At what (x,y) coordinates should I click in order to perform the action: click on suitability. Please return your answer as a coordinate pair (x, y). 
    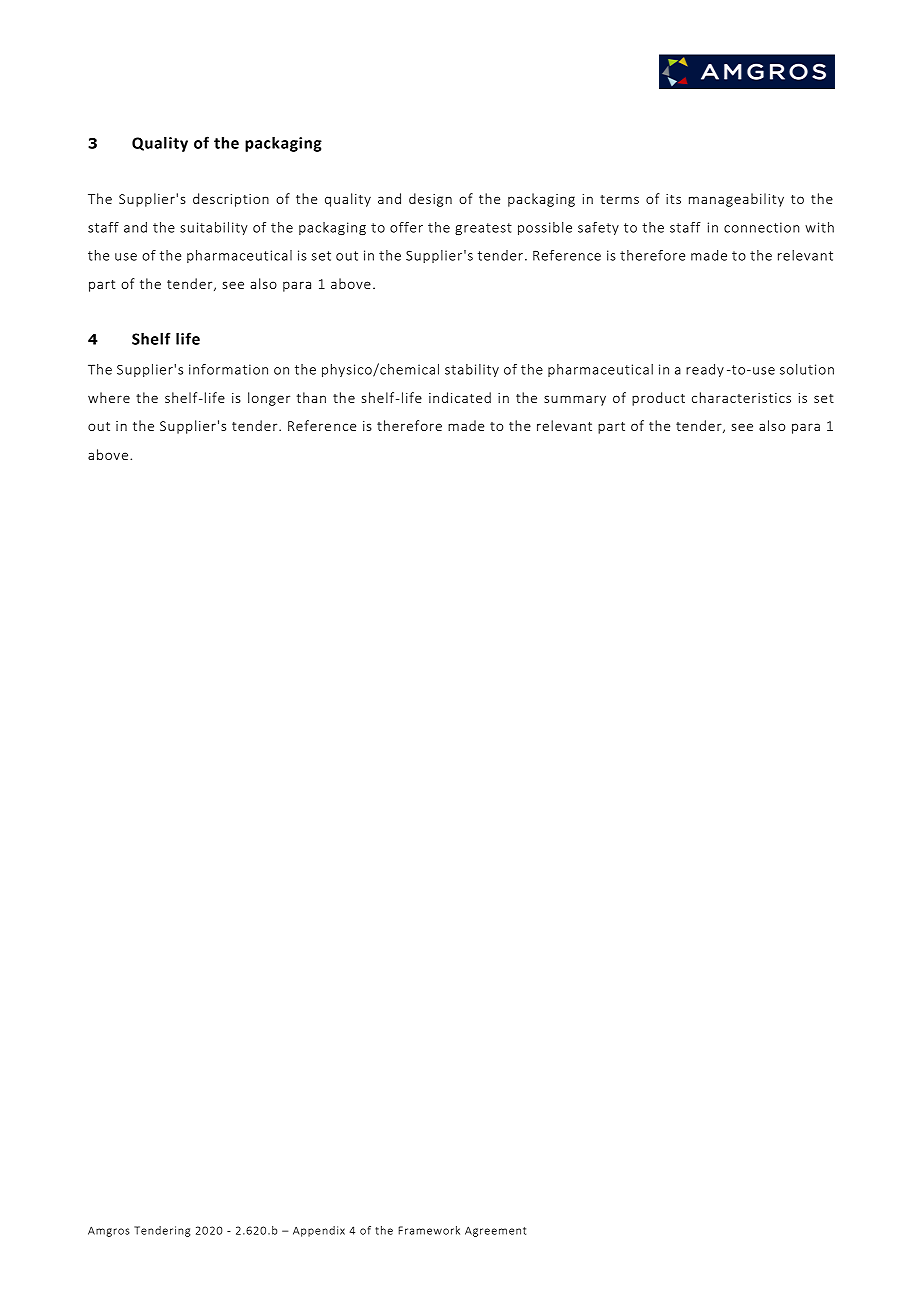
    Looking at the image, I should click on (214, 228).
